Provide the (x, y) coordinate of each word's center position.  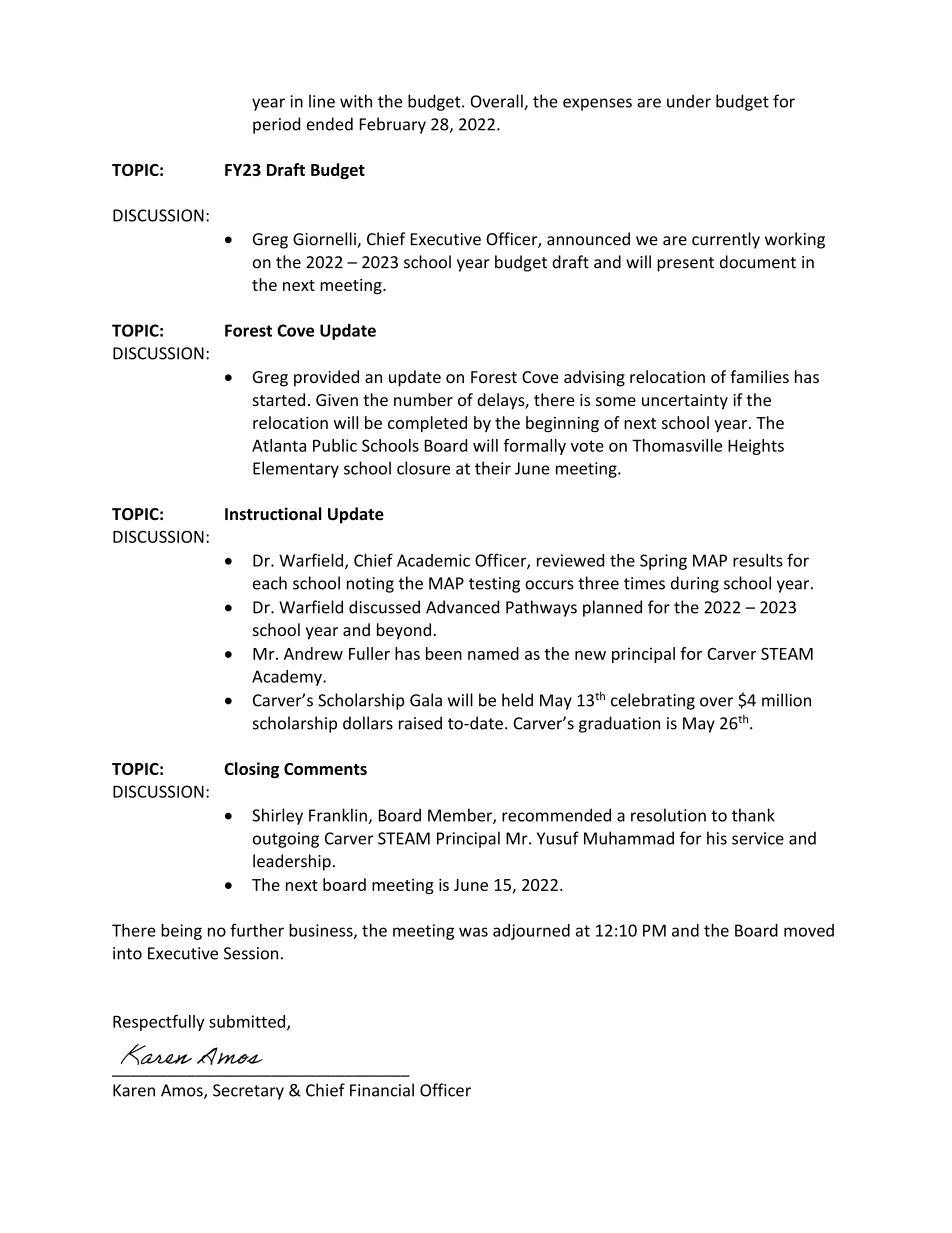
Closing (251, 770)
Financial (382, 1090)
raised (420, 723)
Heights (756, 447)
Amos (183, 1091)
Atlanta (279, 445)
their (493, 468)
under (689, 101)
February (393, 125)
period (276, 125)
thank (753, 815)
